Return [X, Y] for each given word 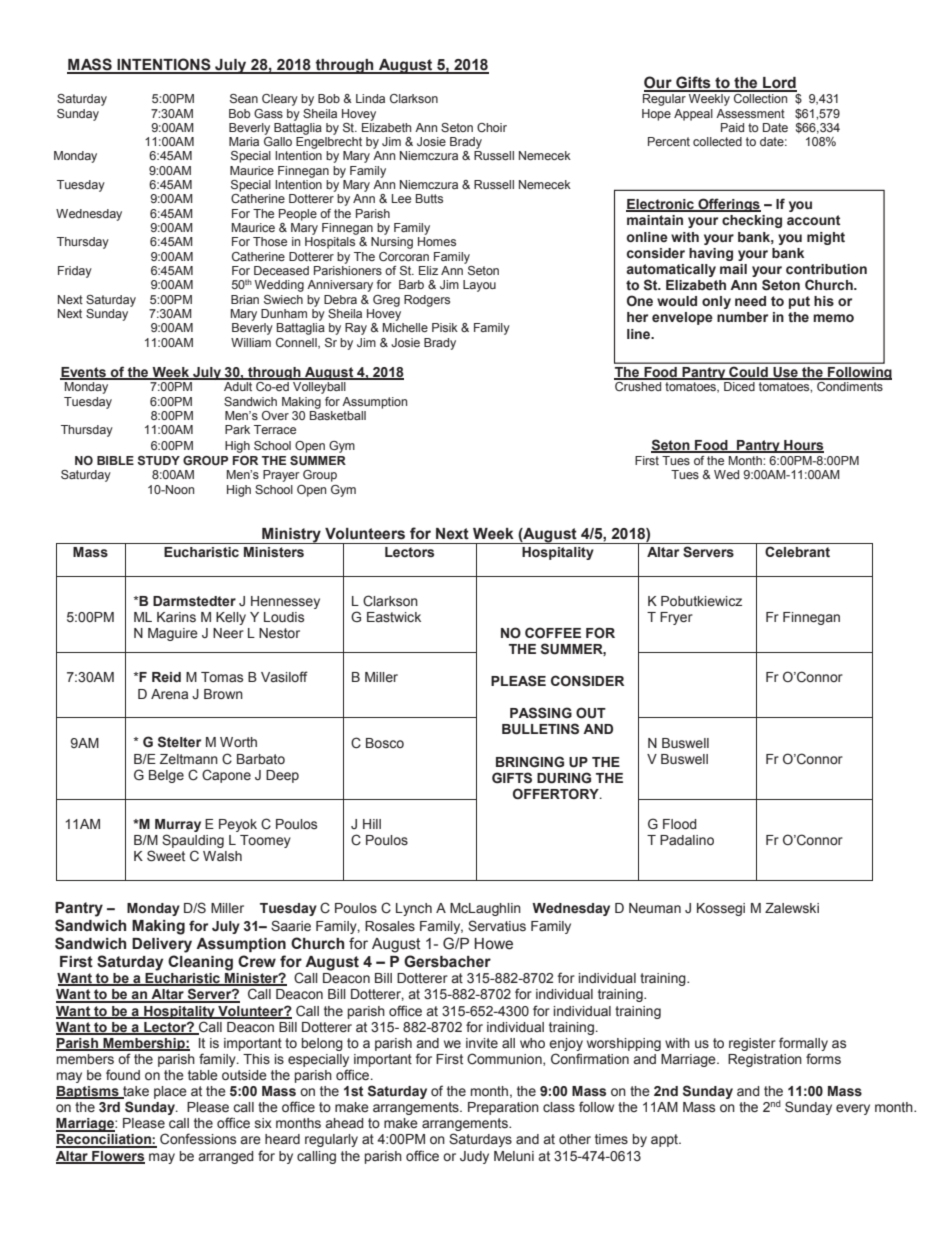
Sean [244, 98]
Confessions [198, 1139]
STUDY [158, 460]
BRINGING [530, 762]
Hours [803, 446]
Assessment [750, 113]
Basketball [338, 415]
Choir [492, 127]
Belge [166, 776]
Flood [680, 824]
